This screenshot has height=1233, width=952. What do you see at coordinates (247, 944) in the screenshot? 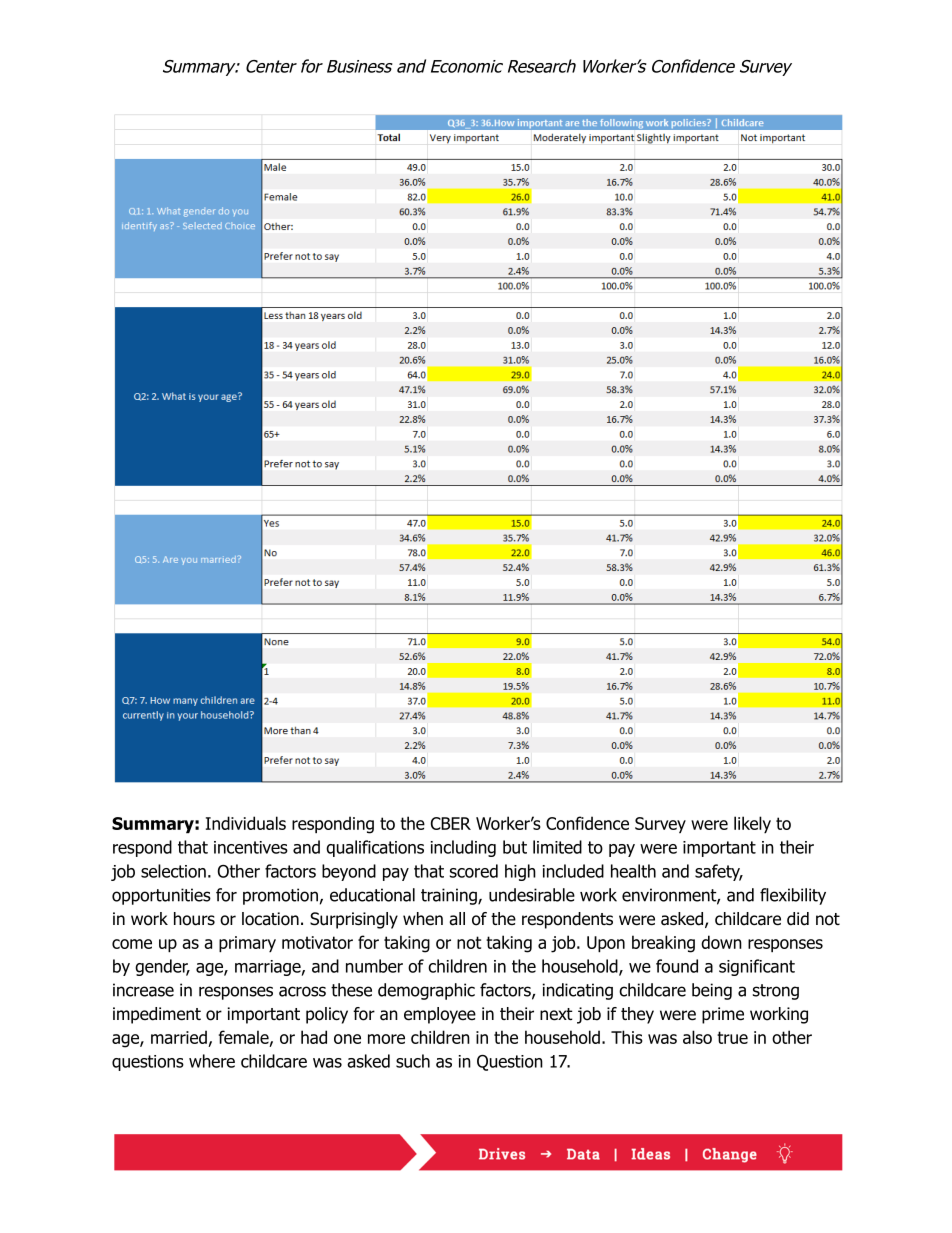
I see `primary` at bounding box center [247, 944].
